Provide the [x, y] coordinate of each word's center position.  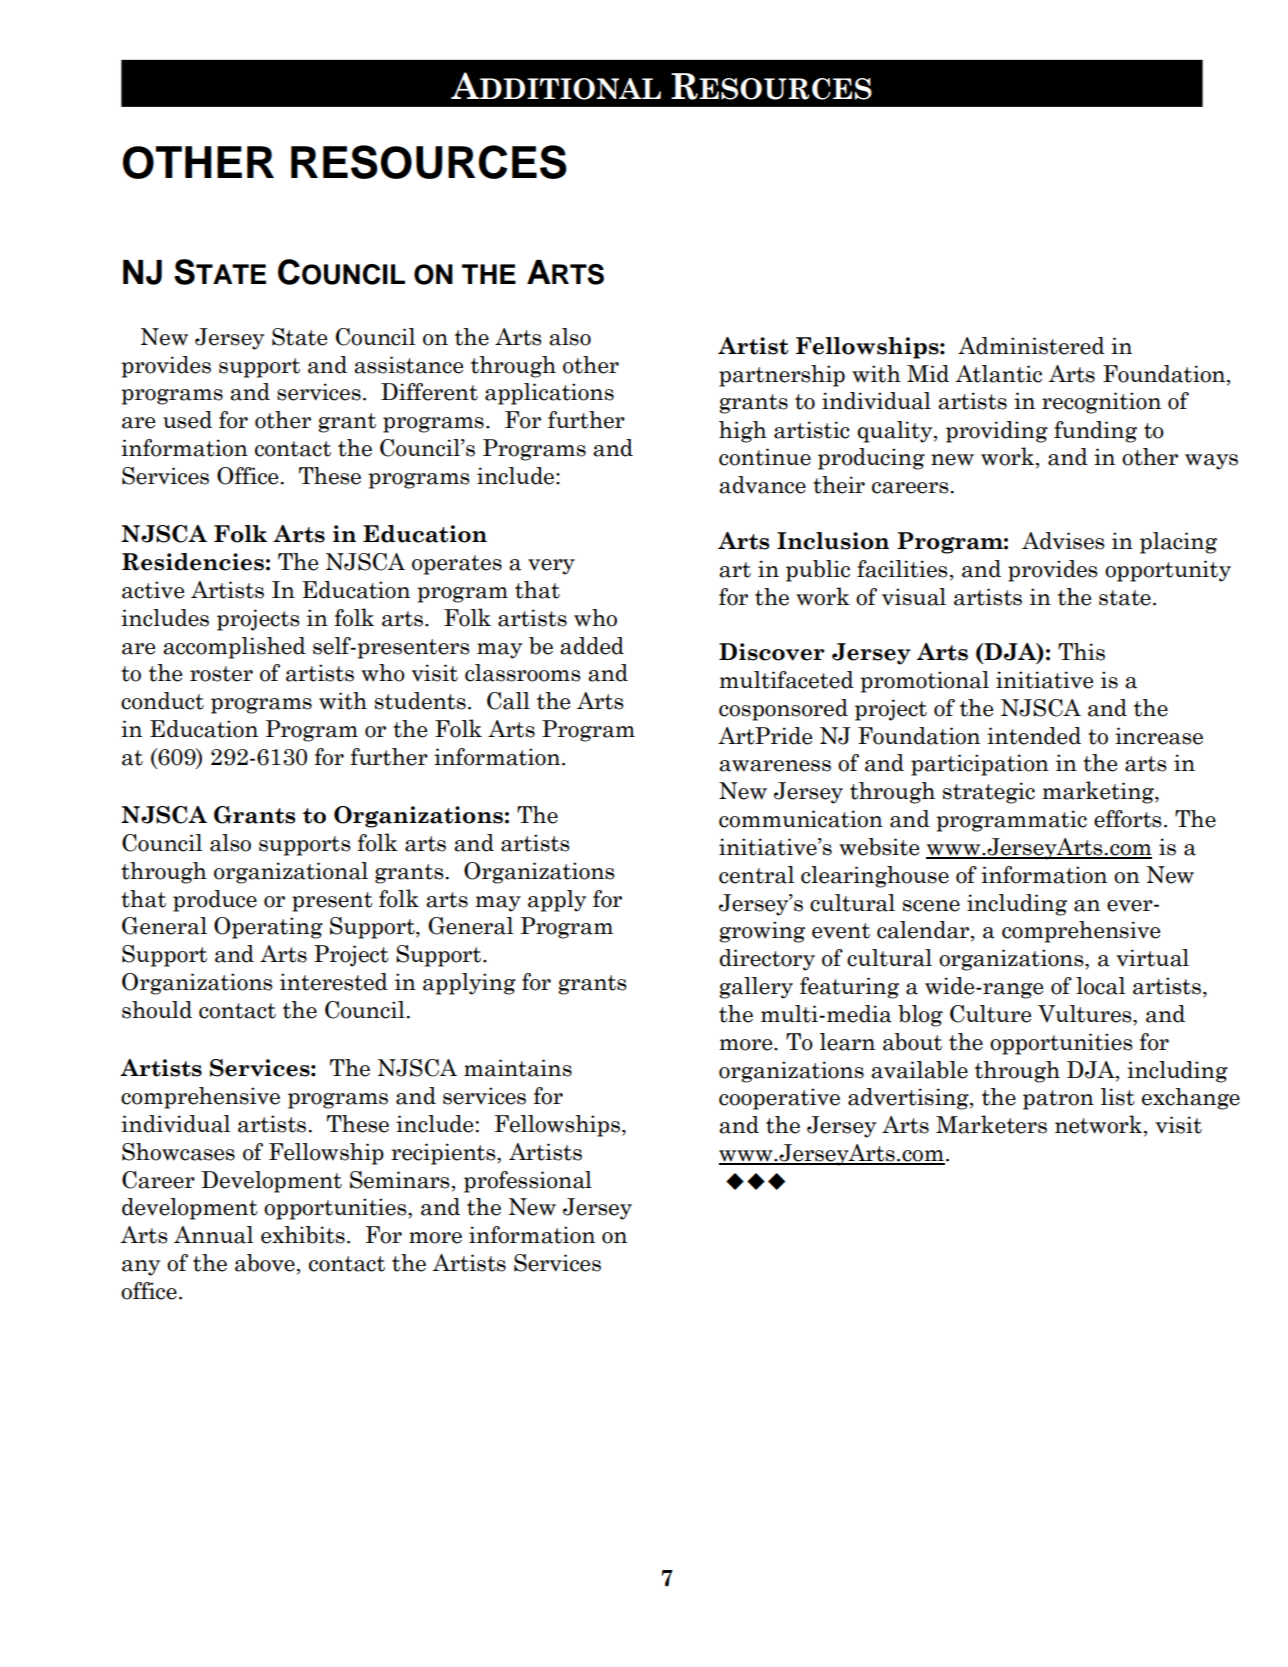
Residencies [193, 562]
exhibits [303, 1235]
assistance [408, 365]
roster [221, 674]
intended [1034, 736]
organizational [291, 873]
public [818, 571]
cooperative [779, 1099]
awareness [775, 766]
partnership [782, 376]
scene [931, 906]
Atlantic [998, 374]
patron [1058, 1100]
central [756, 875]
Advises [1063, 541]
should [157, 1010]
